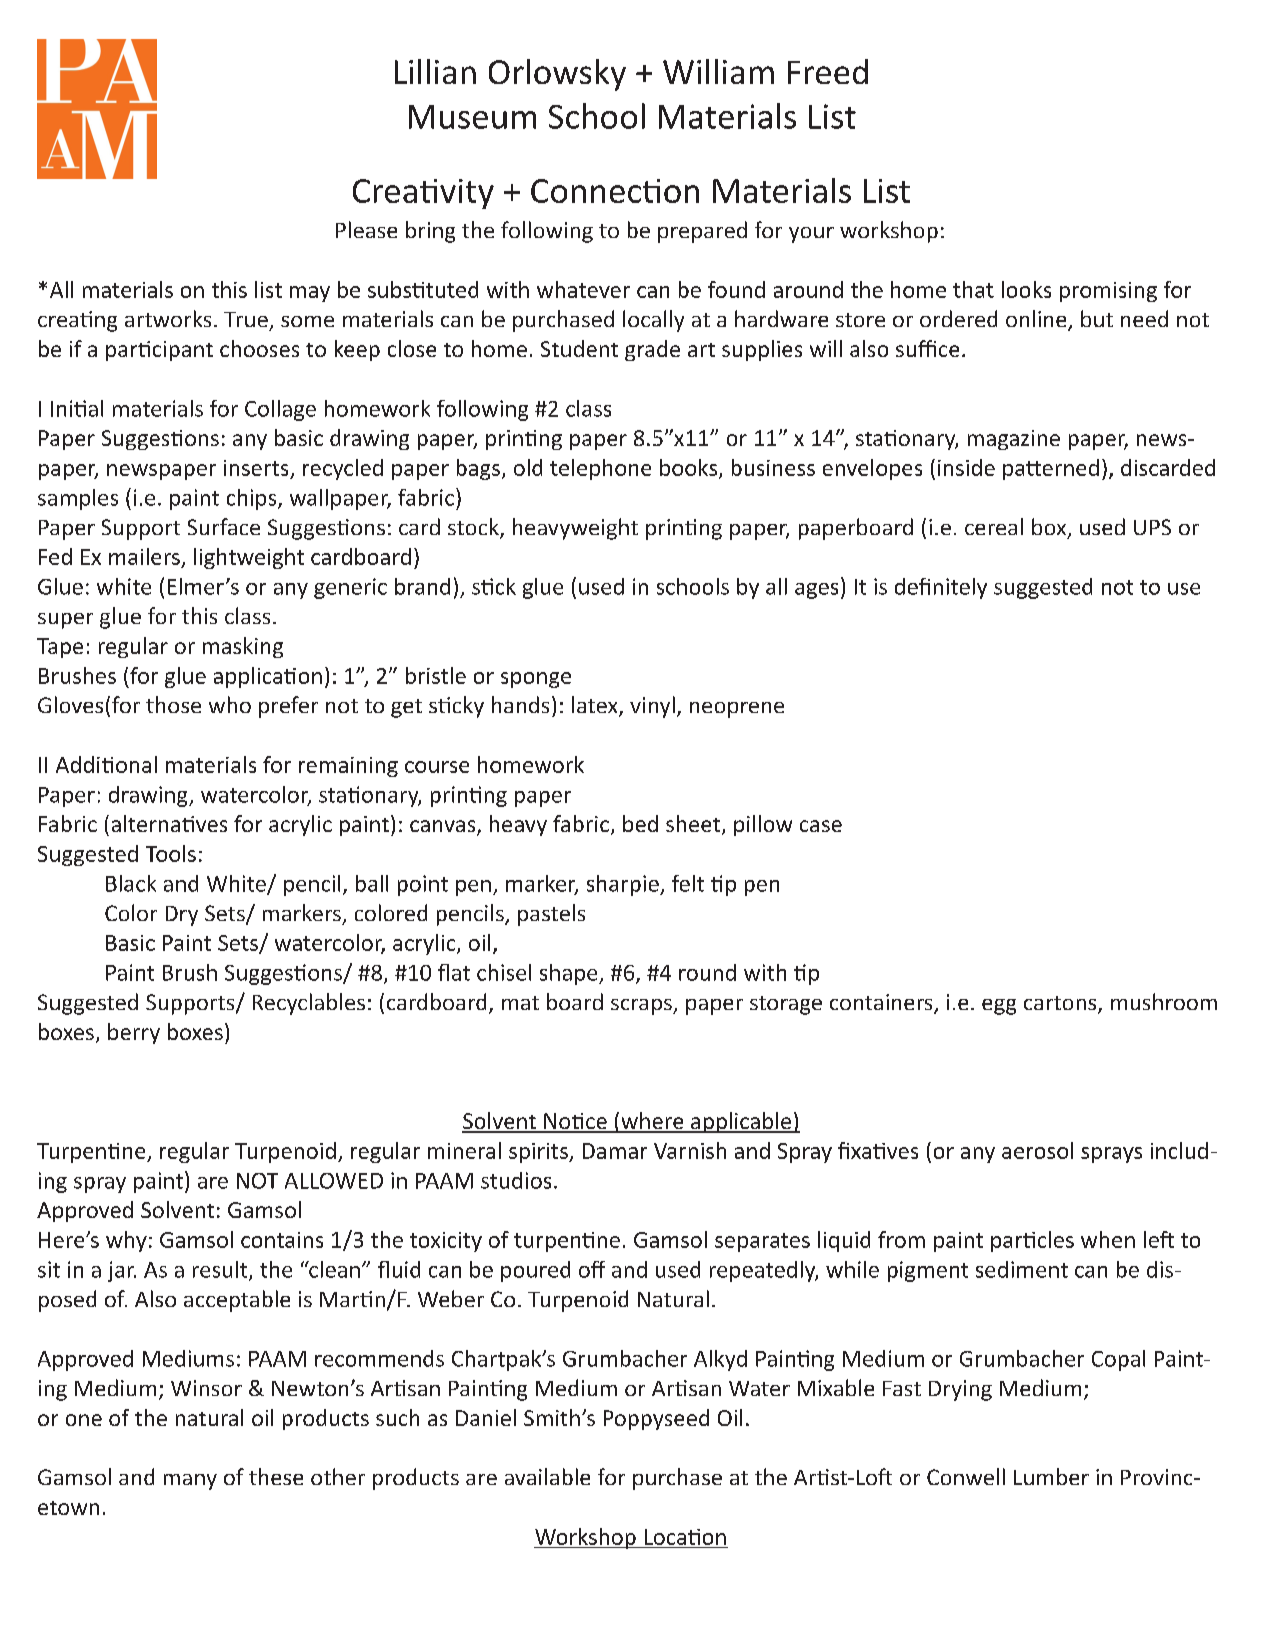 This screenshot has height=1633, width=1262. Describe the element at coordinates (190, 1482) in the screenshot. I see `many` at that location.
